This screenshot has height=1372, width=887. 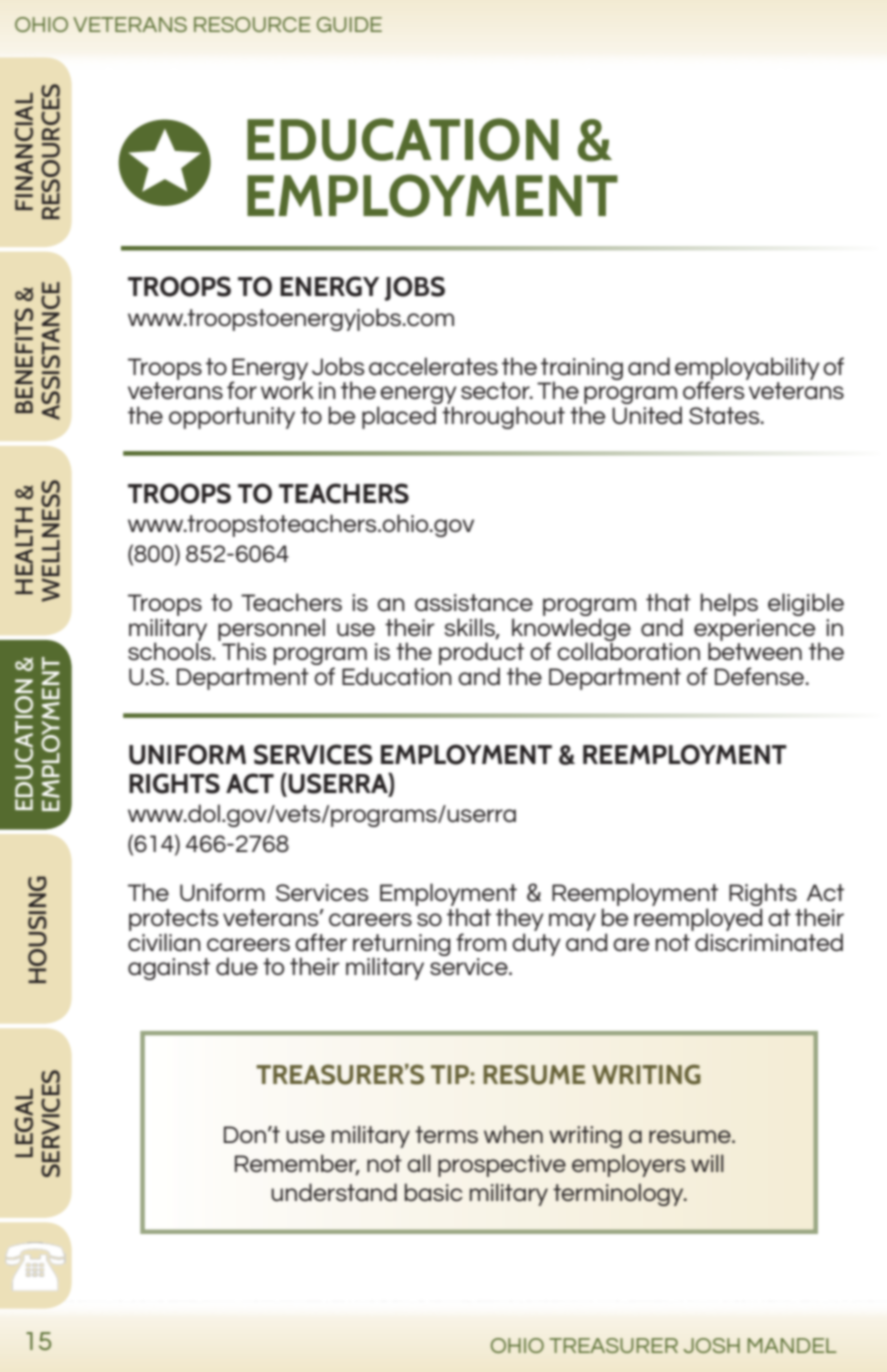 I want to click on discriminated, so click(x=769, y=942).
